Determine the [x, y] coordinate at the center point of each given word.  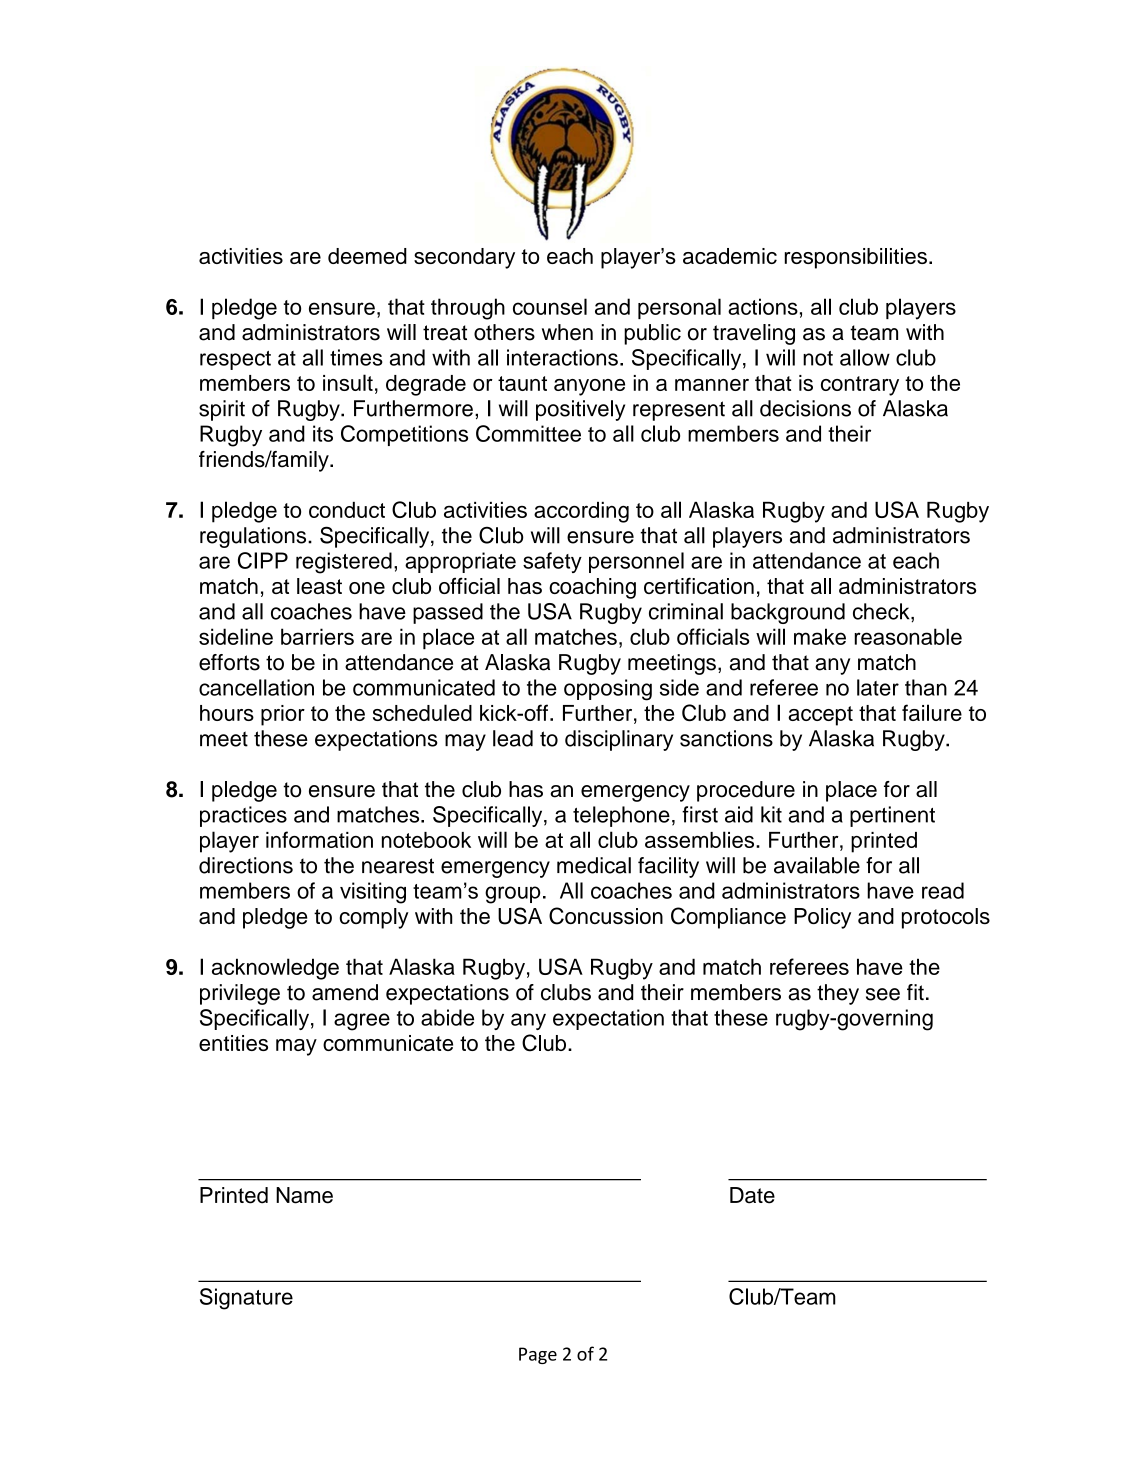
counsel [550, 306]
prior [283, 715]
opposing [608, 690]
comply [374, 918]
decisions [805, 408]
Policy [822, 918]
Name [304, 1195]
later [878, 687]
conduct [347, 510]
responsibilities [856, 258]
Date [752, 1195]
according [581, 512]
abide [447, 1017]
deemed [367, 256]
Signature [246, 1299]
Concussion [606, 916]
